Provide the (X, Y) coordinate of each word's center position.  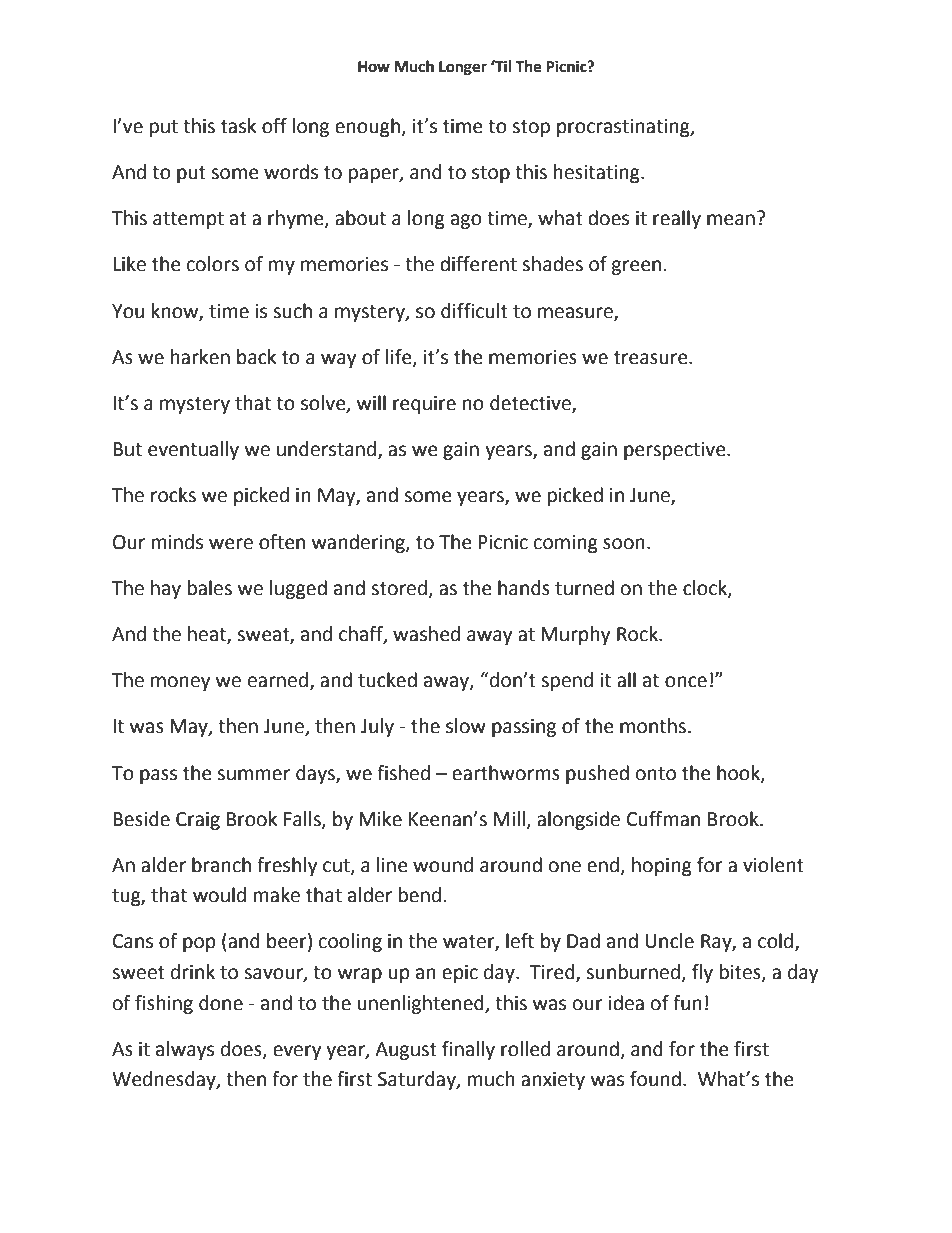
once (686, 682)
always (185, 1050)
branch (221, 865)
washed (426, 634)
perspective (676, 451)
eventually (193, 450)
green (636, 267)
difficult (474, 311)
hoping (662, 866)
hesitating (598, 173)
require (424, 405)
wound (443, 865)
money (181, 683)
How (374, 67)
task (238, 126)
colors (213, 264)
